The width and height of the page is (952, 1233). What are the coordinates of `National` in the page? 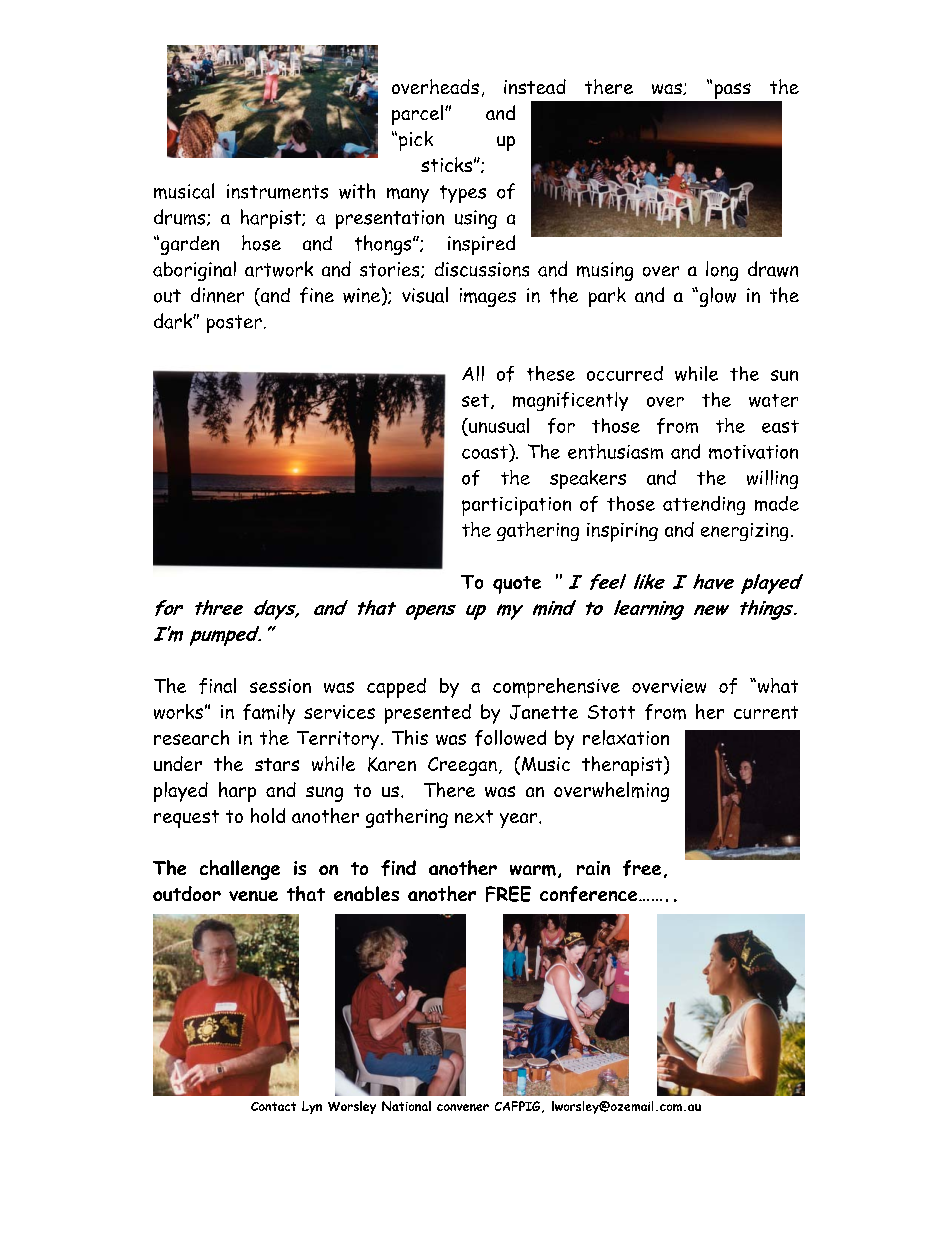 It's located at (406, 1106).
